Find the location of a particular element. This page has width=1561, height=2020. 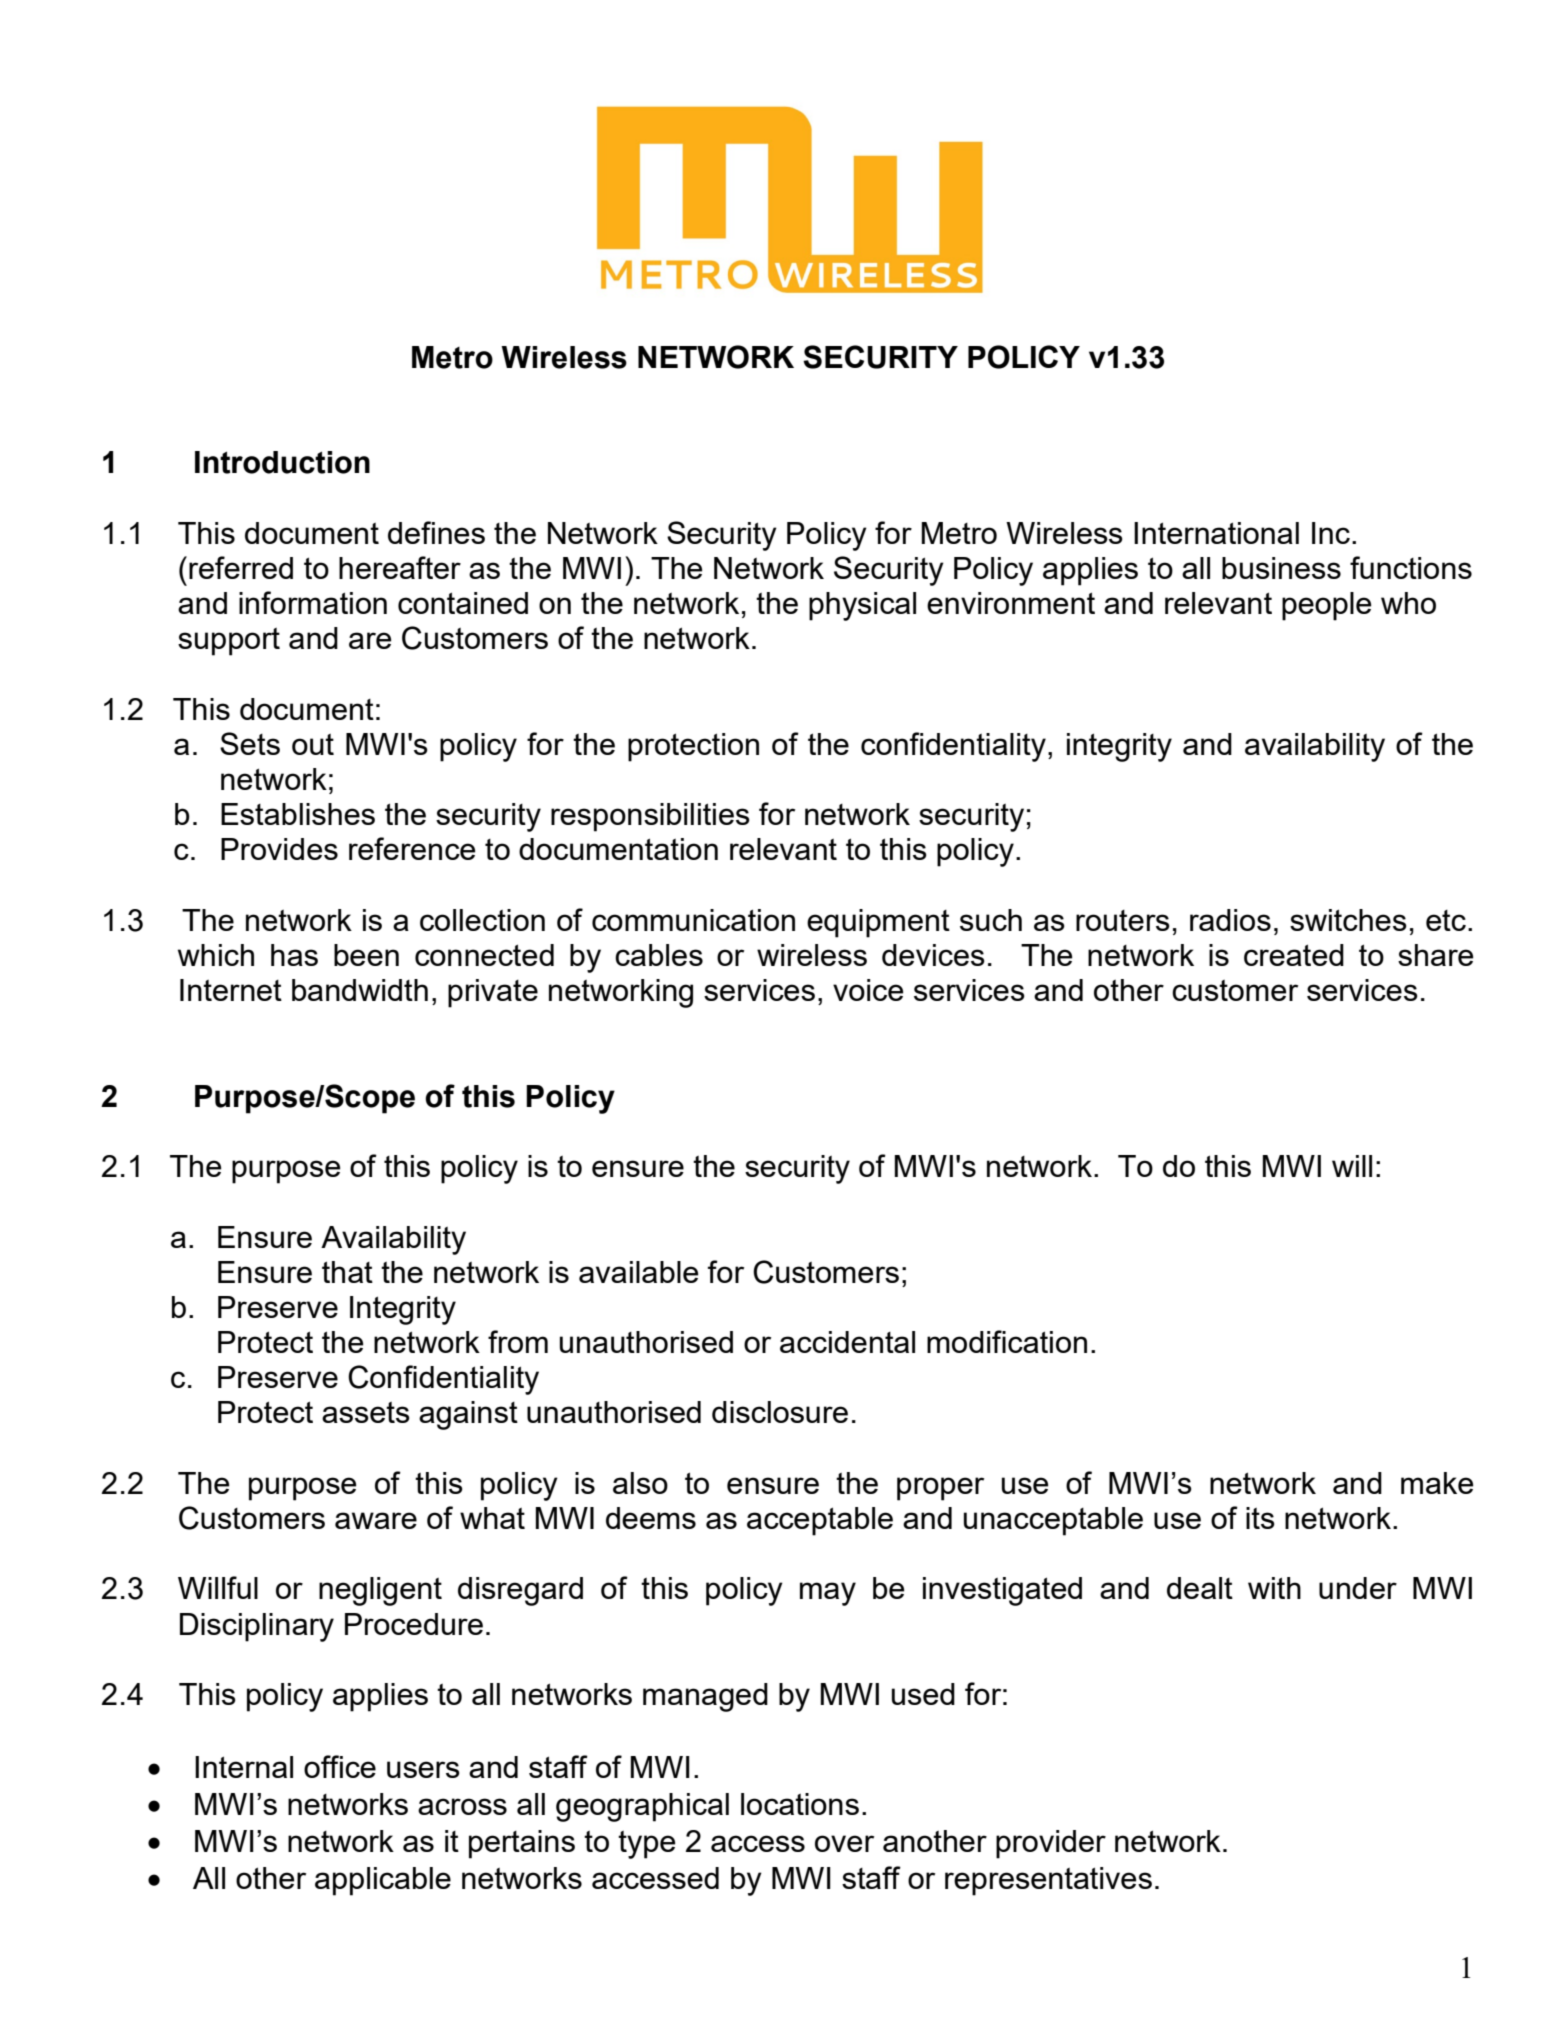

applicable is located at coordinates (383, 1881).
